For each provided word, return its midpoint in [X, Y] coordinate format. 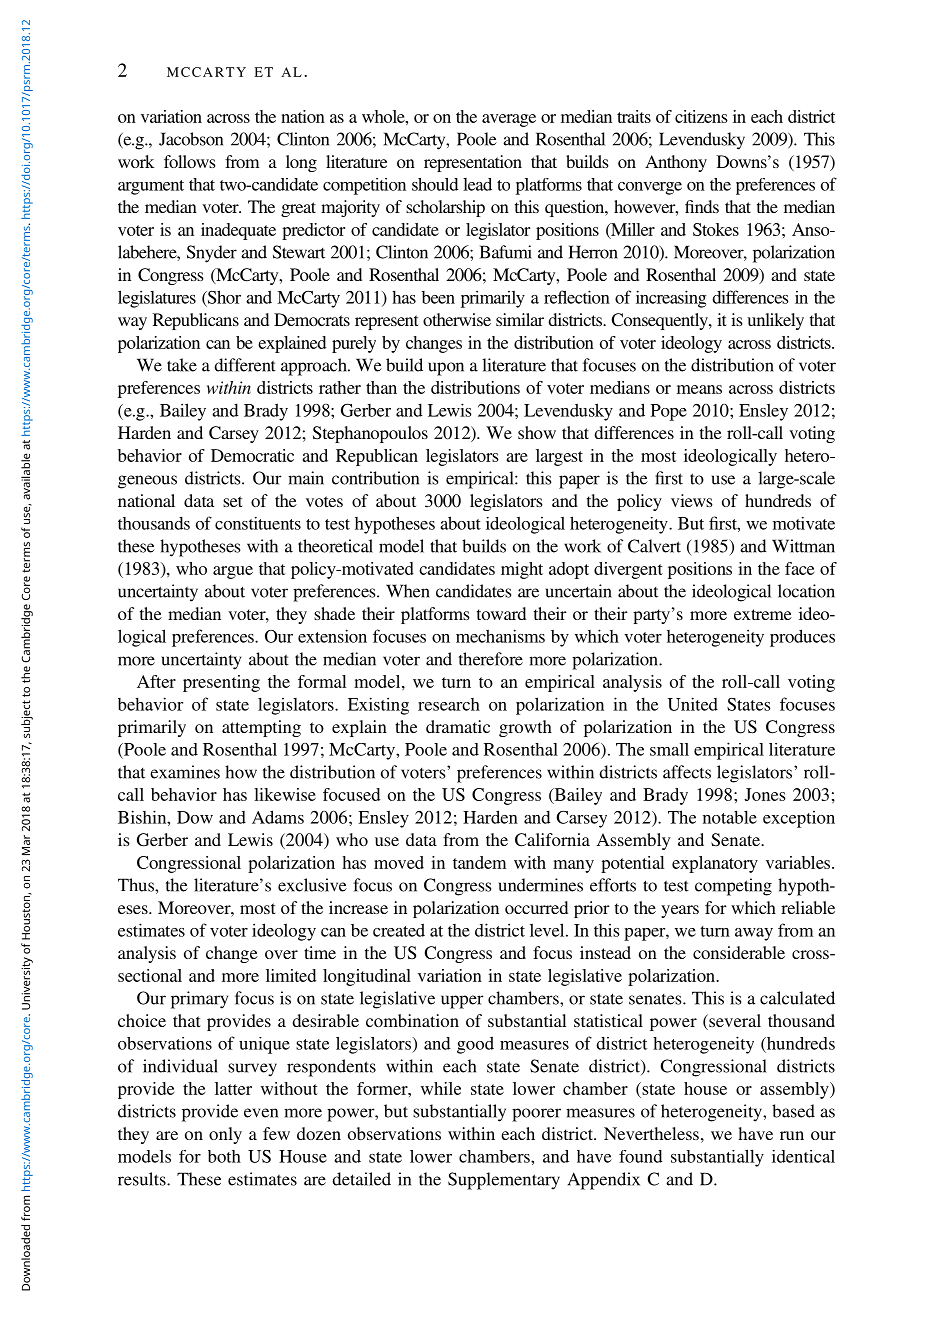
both [224, 1156]
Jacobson [191, 139]
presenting [221, 683]
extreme [763, 614]
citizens [701, 116]
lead [477, 184]
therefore [491, 659]
